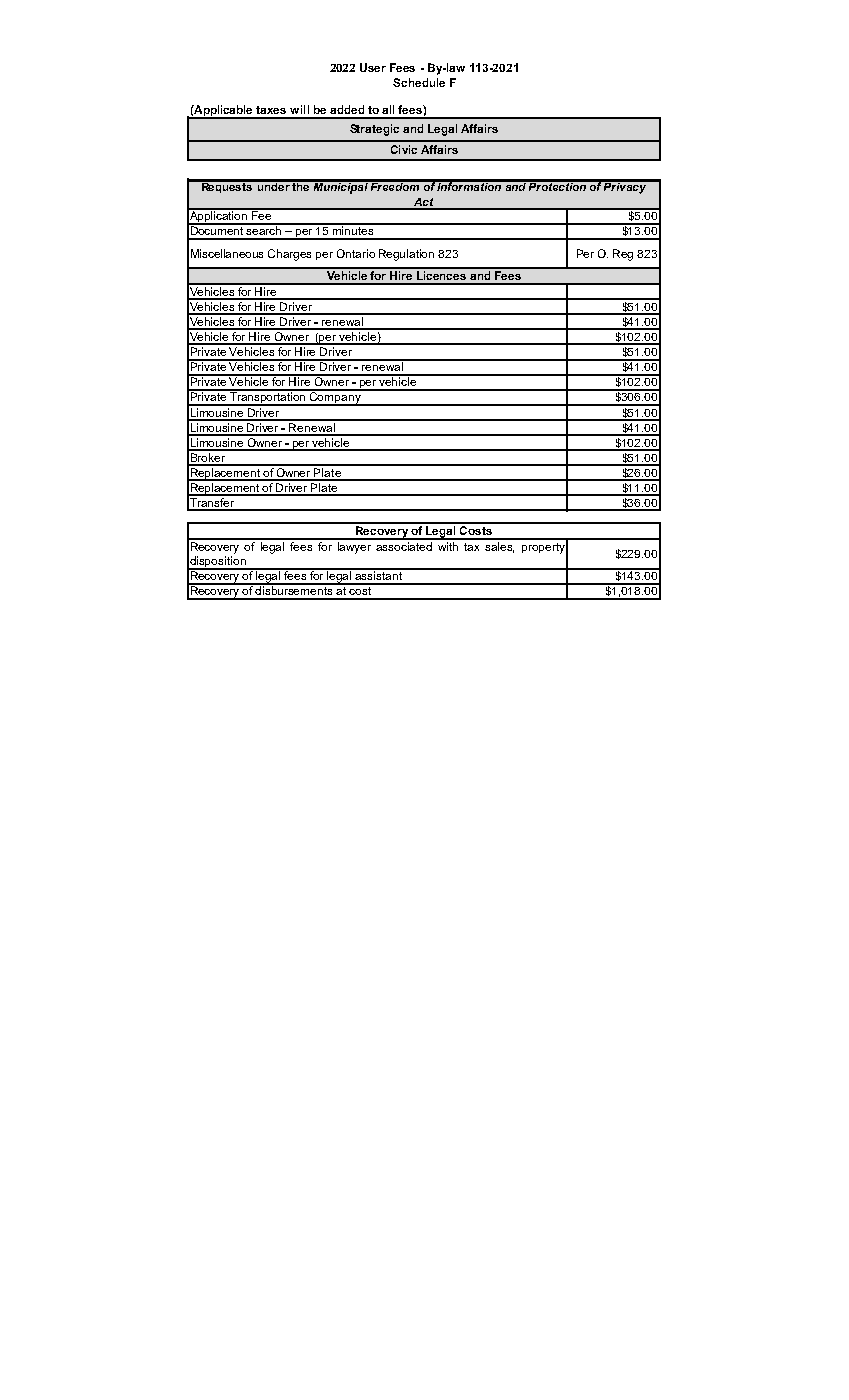 This screenshot has width=849, height=1400. I want to click on Ontario, so click(356, 253).
